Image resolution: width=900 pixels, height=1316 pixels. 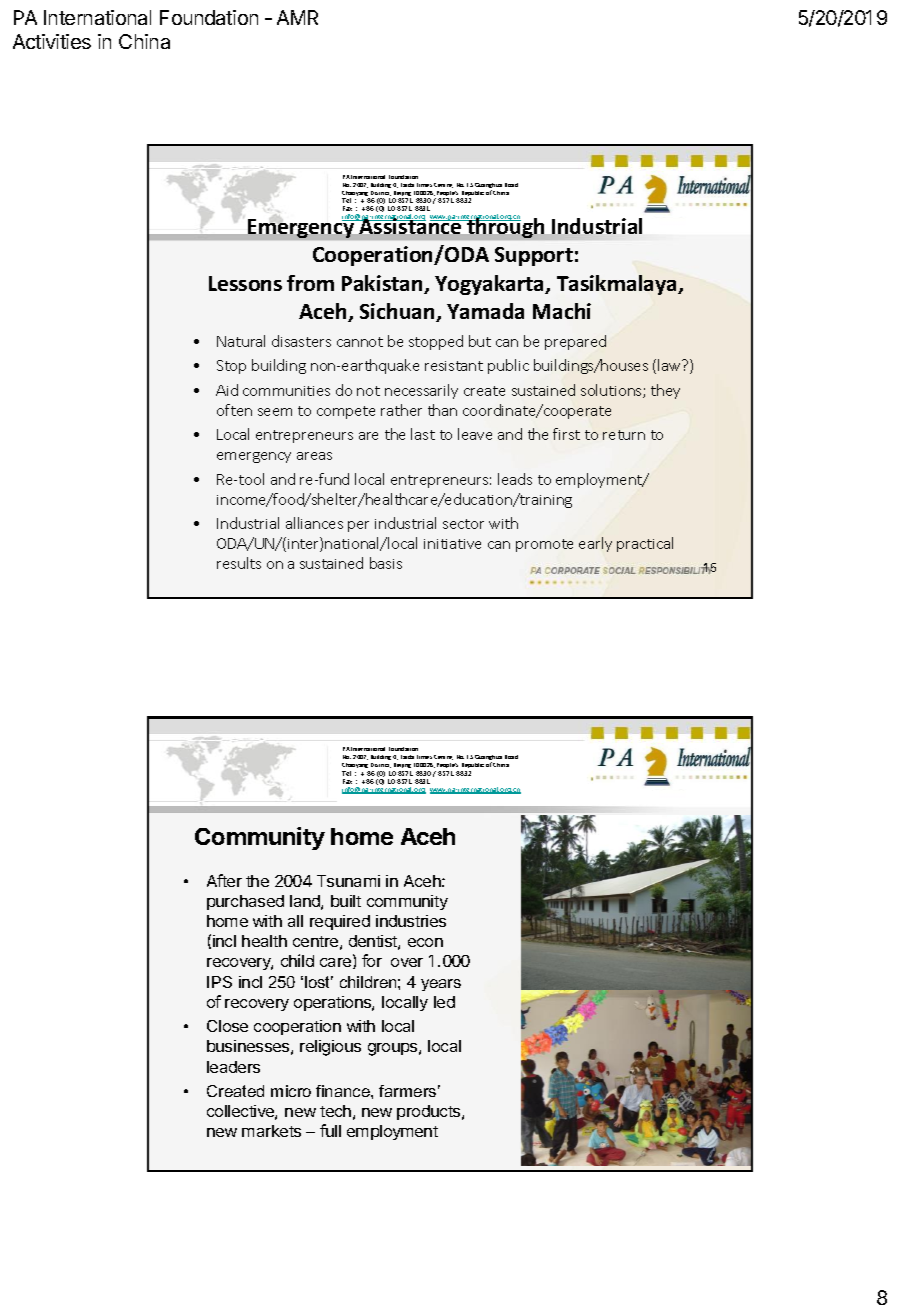 What do you see at coordinates (386, 563) in the image?
I see `basis` at bounding box center [386, 563].
